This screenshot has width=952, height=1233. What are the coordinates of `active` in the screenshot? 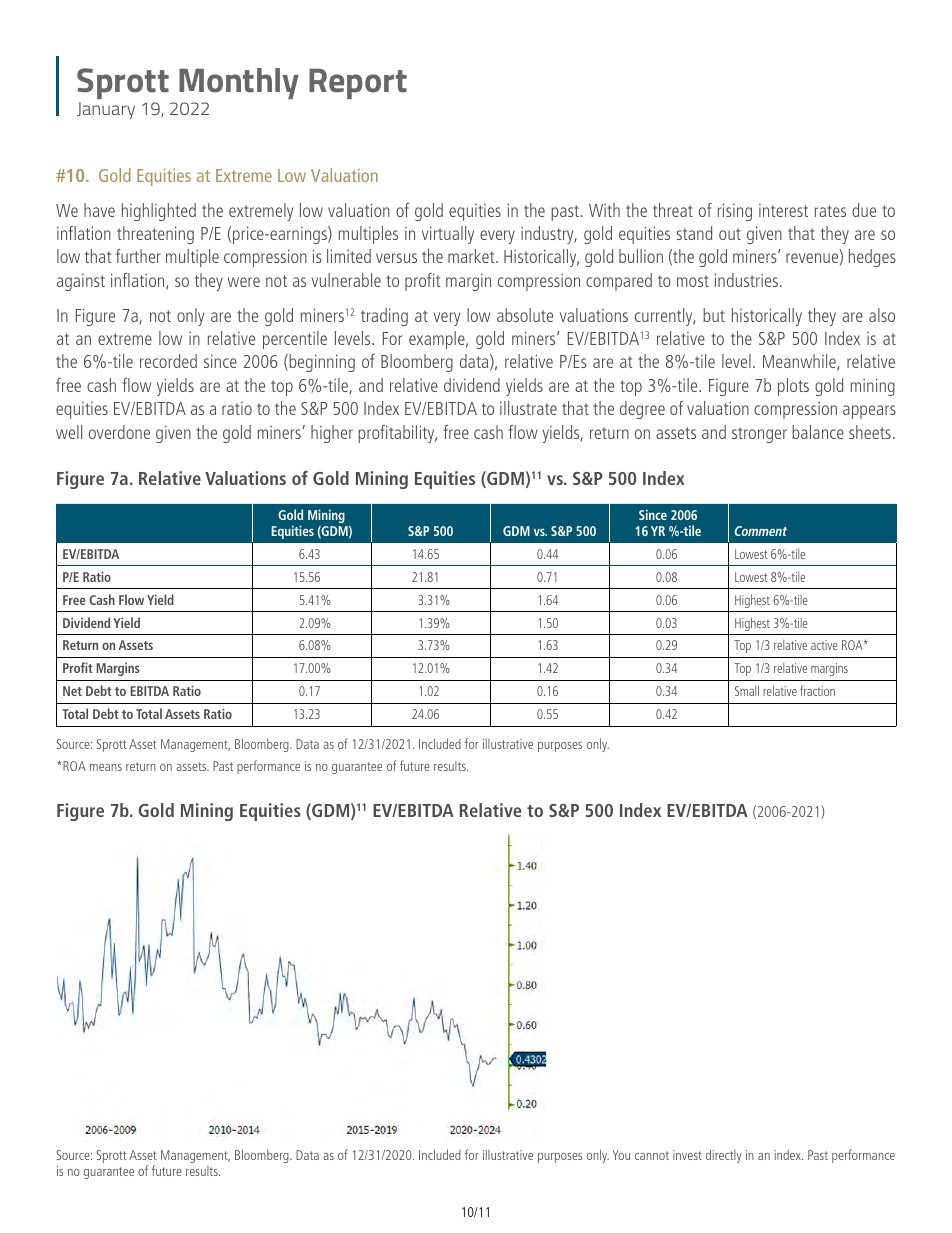 It's located at (824, 645).
